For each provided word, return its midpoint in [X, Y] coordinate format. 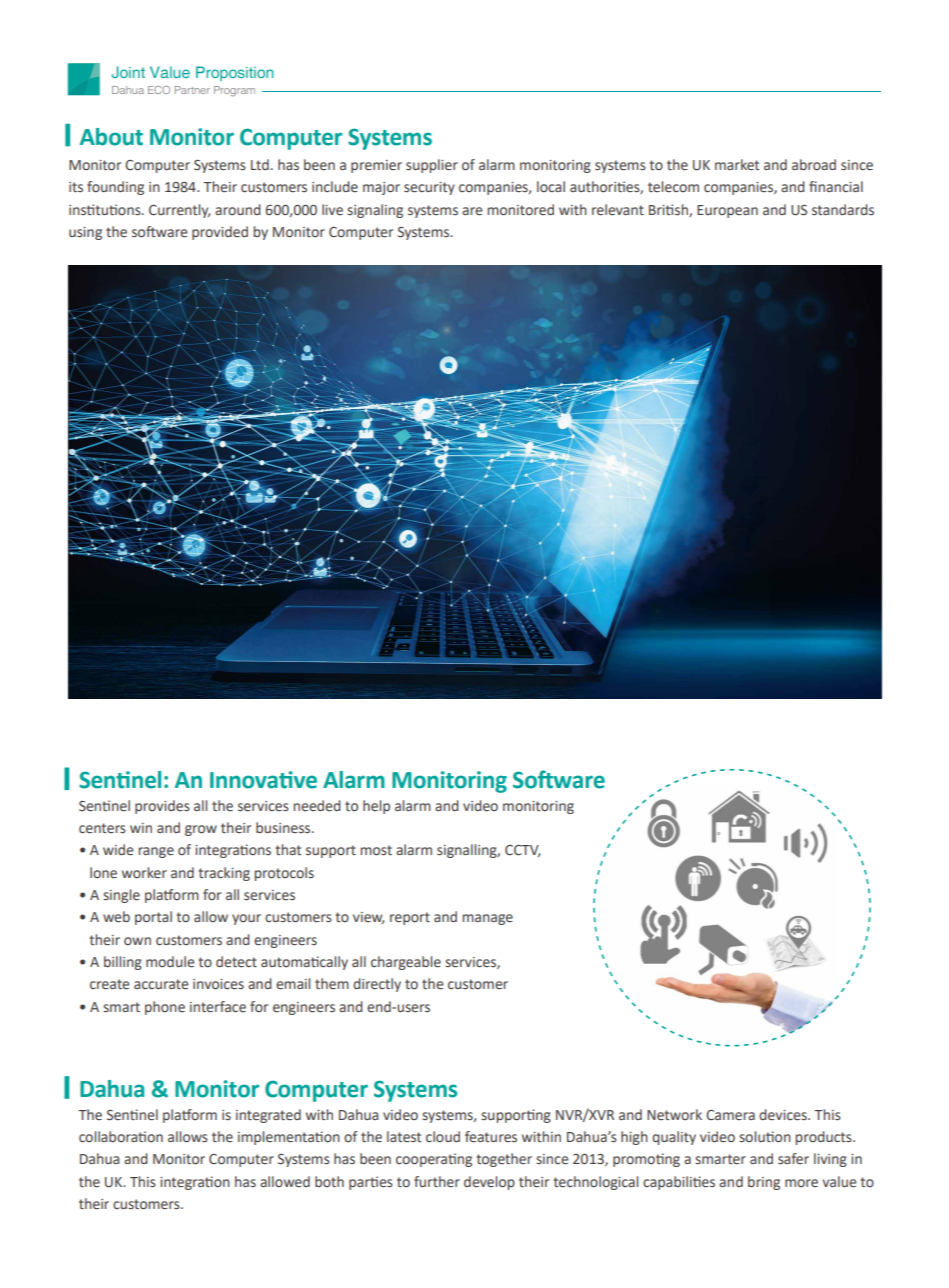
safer [793, 1159]
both [329, 1182]
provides [162, 807]
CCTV [522, 851]
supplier [432, 166]
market [737, 164]
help [376, 807]
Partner [192, 90]
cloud [443, 1136]
